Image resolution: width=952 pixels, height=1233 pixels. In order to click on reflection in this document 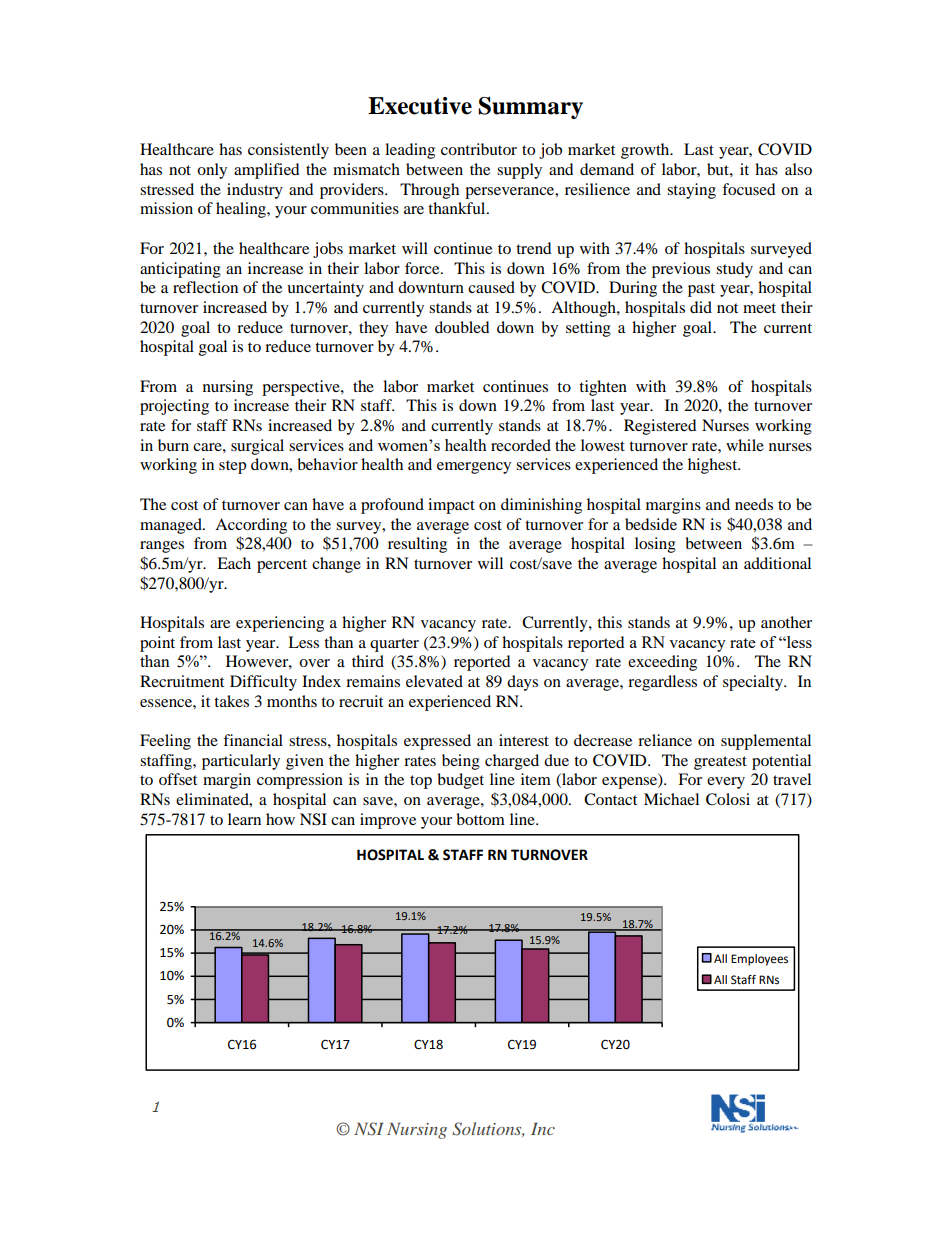, I will do `click(205, 287)`.
